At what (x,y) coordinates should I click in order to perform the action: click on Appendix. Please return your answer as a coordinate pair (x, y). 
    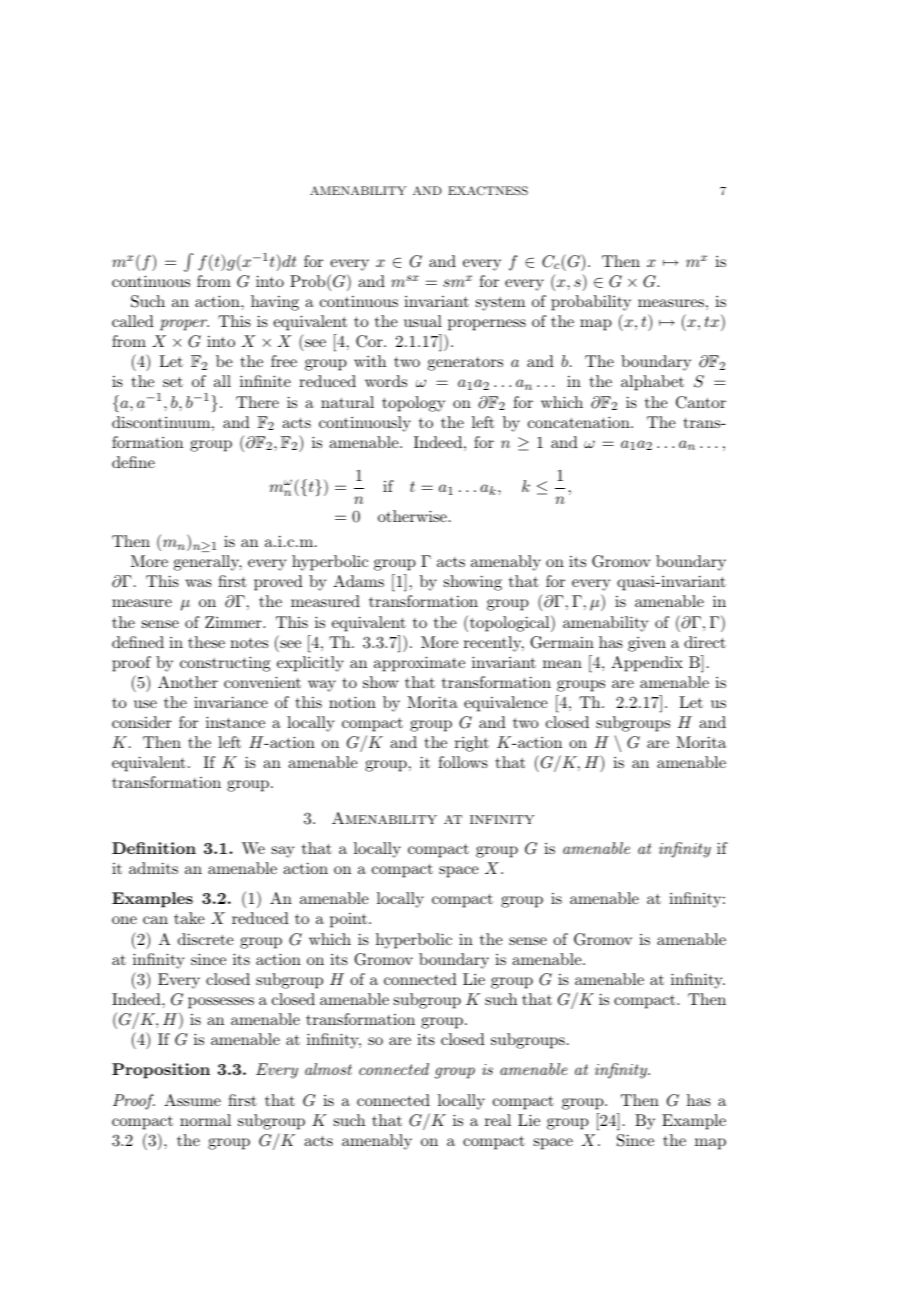
    Looking at the image, I should click on (647, 664).
